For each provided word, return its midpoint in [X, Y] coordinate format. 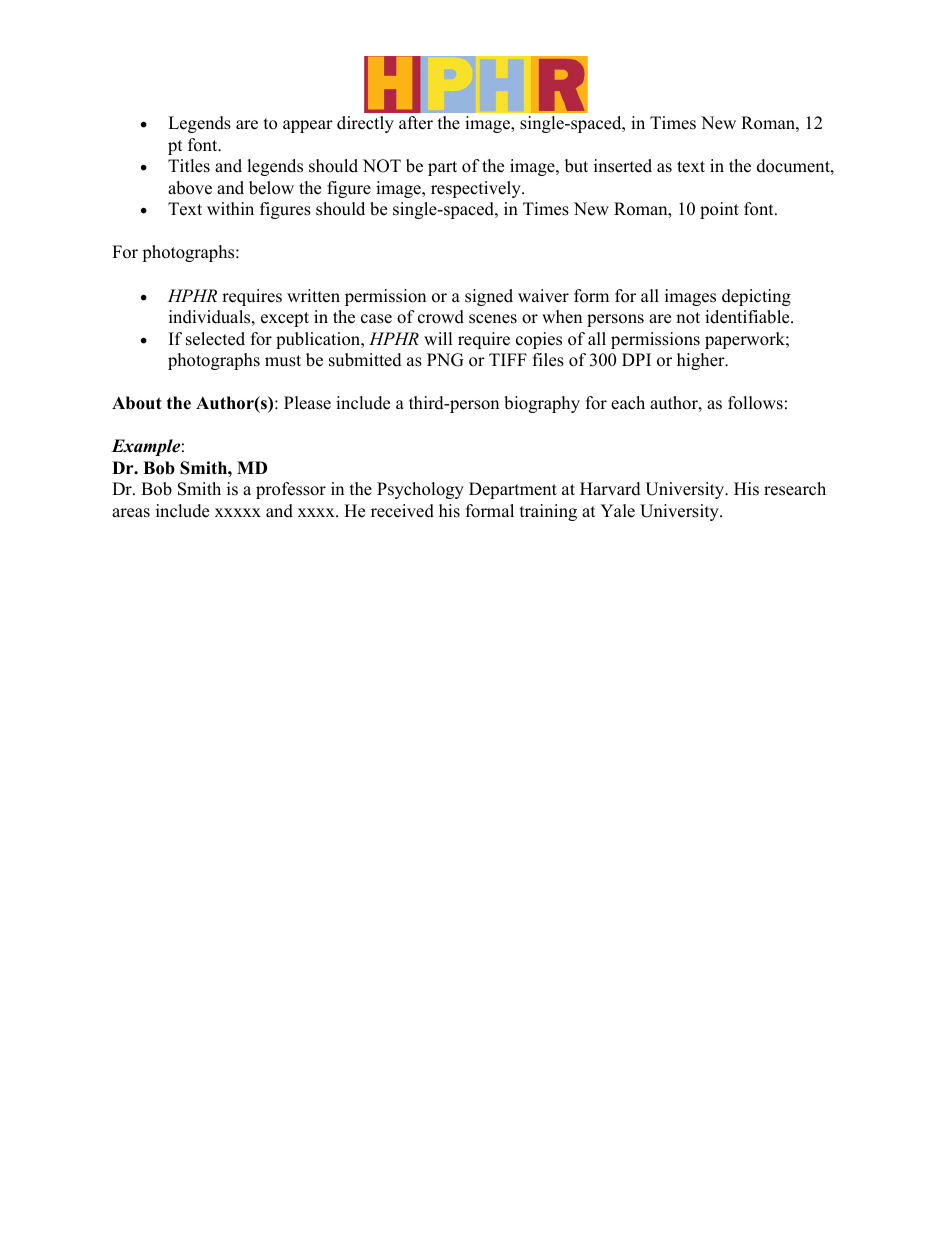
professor [291, 490]
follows [755, 403]
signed [489, 297]
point [719, 210]
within [230, 208]
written [313, 296]
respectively [477, 189]
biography [542, 404]
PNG [445, 360]
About [137, 403]
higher [702, 361]
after [416, 123]
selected [215, 339]
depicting [756, 297]
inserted [623, 166]
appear [308, 126]
